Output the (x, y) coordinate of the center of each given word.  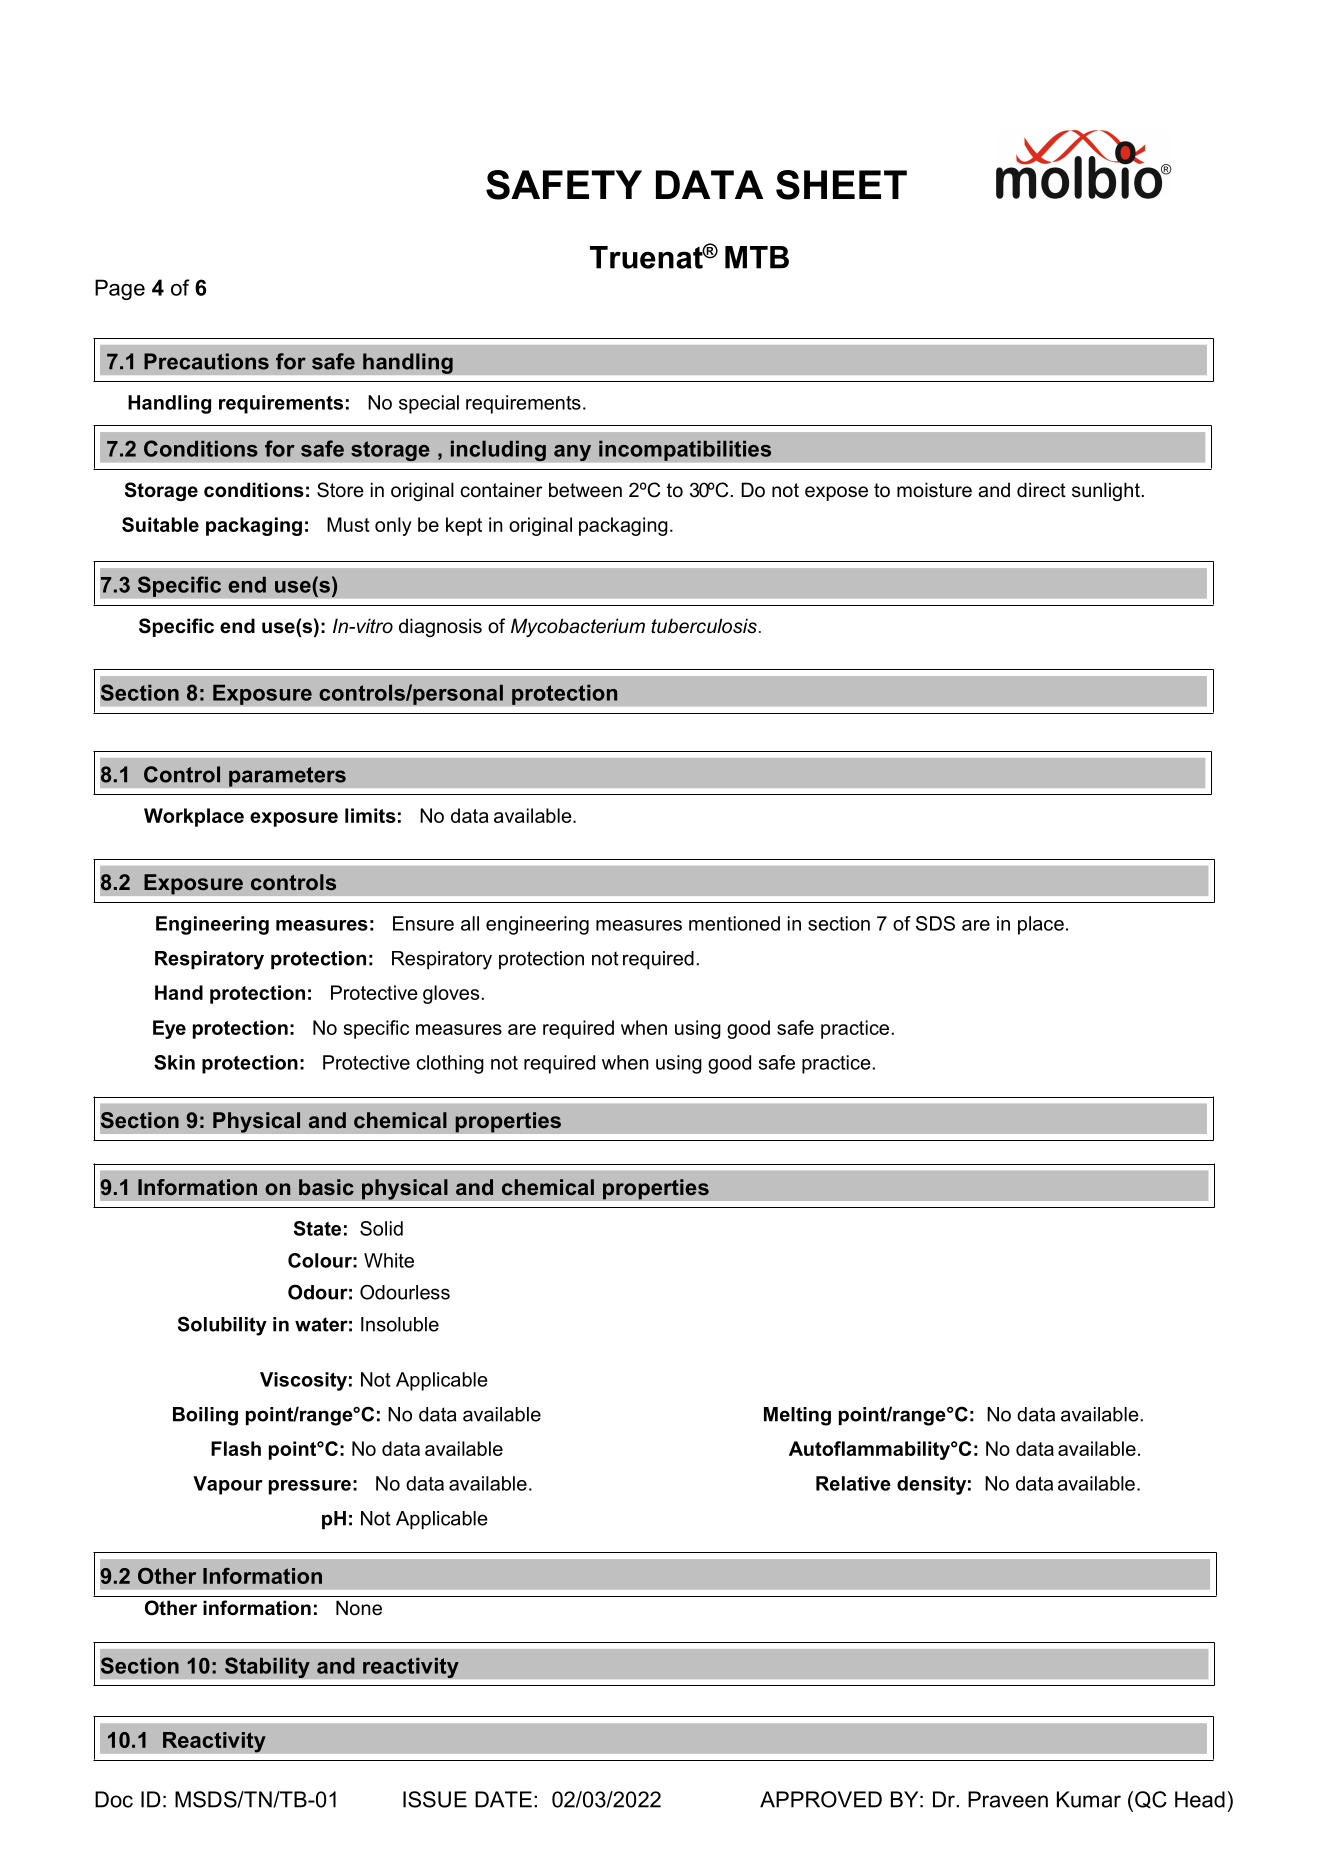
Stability (267, 1668)
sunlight (1106, 491)
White (389, 1260)
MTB (757, 257)
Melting (797, 1416)
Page (120, 289)
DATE (503, 1799)
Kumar (1089, 1799)
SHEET (841, 185)
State (317, 1228)
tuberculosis (704, 626)
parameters (287, 777)
